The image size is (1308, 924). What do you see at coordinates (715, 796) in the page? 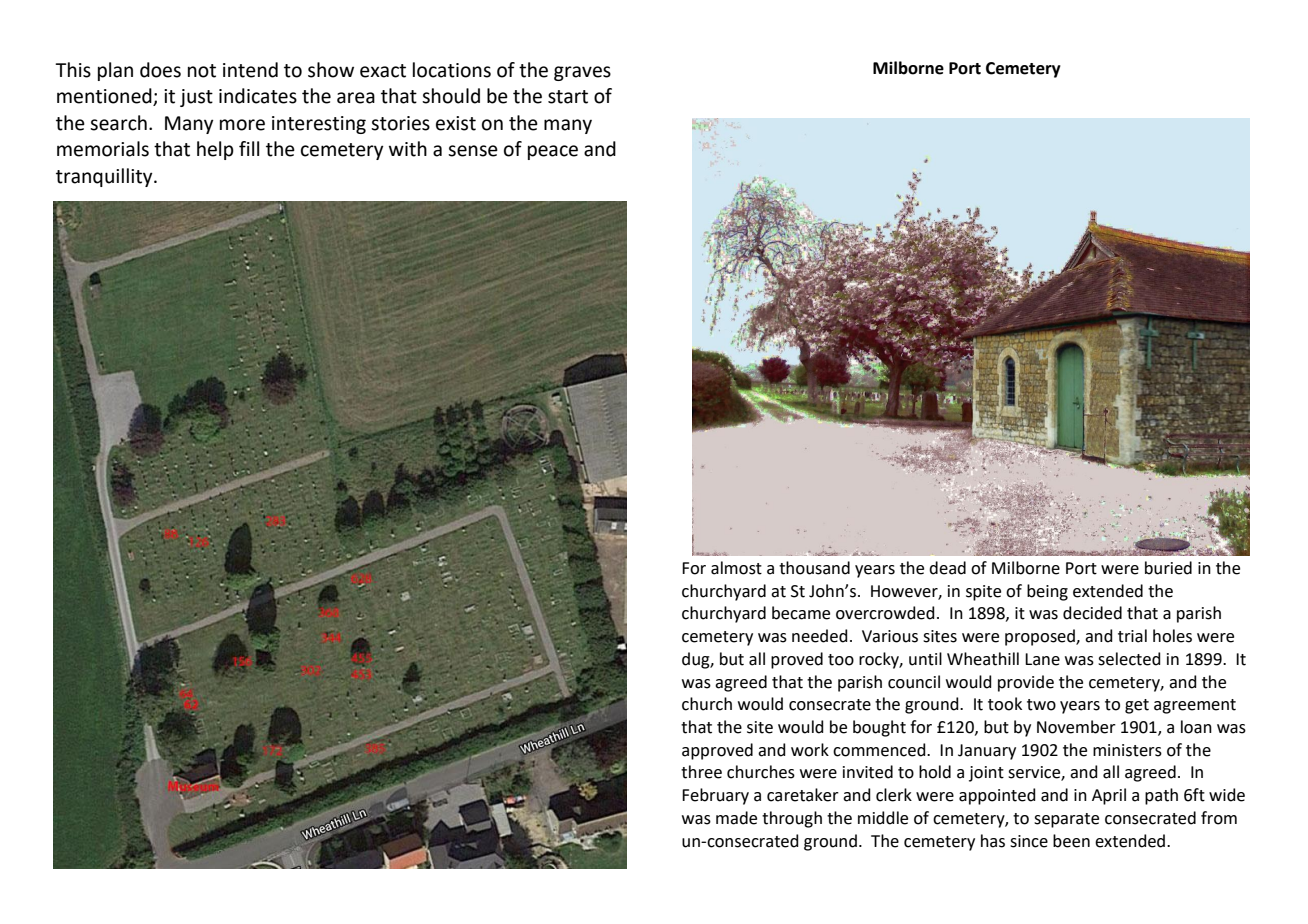
I see `February` at bounding box center [715, 796].
